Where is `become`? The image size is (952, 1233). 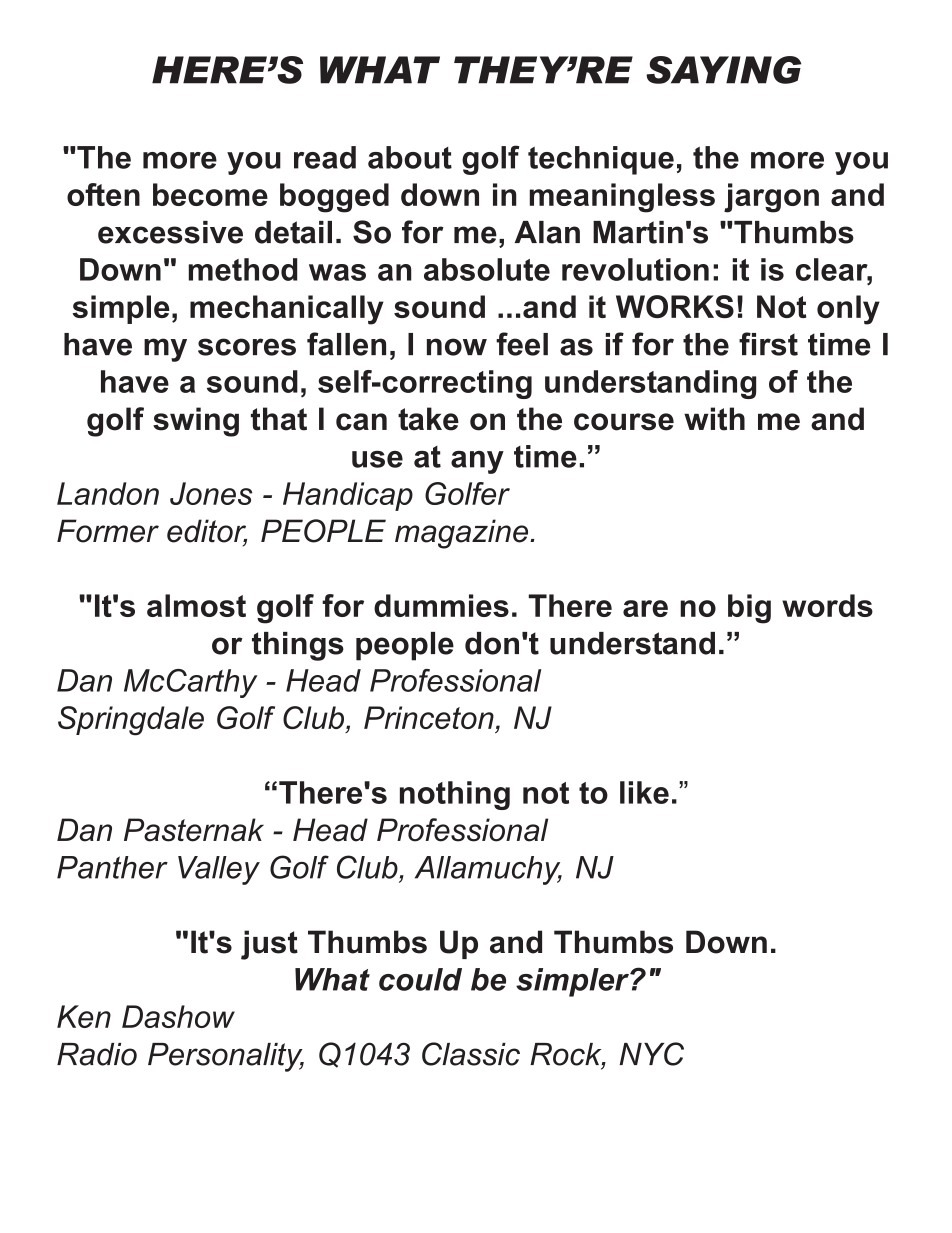 become is located at coordinates (210, 194).
